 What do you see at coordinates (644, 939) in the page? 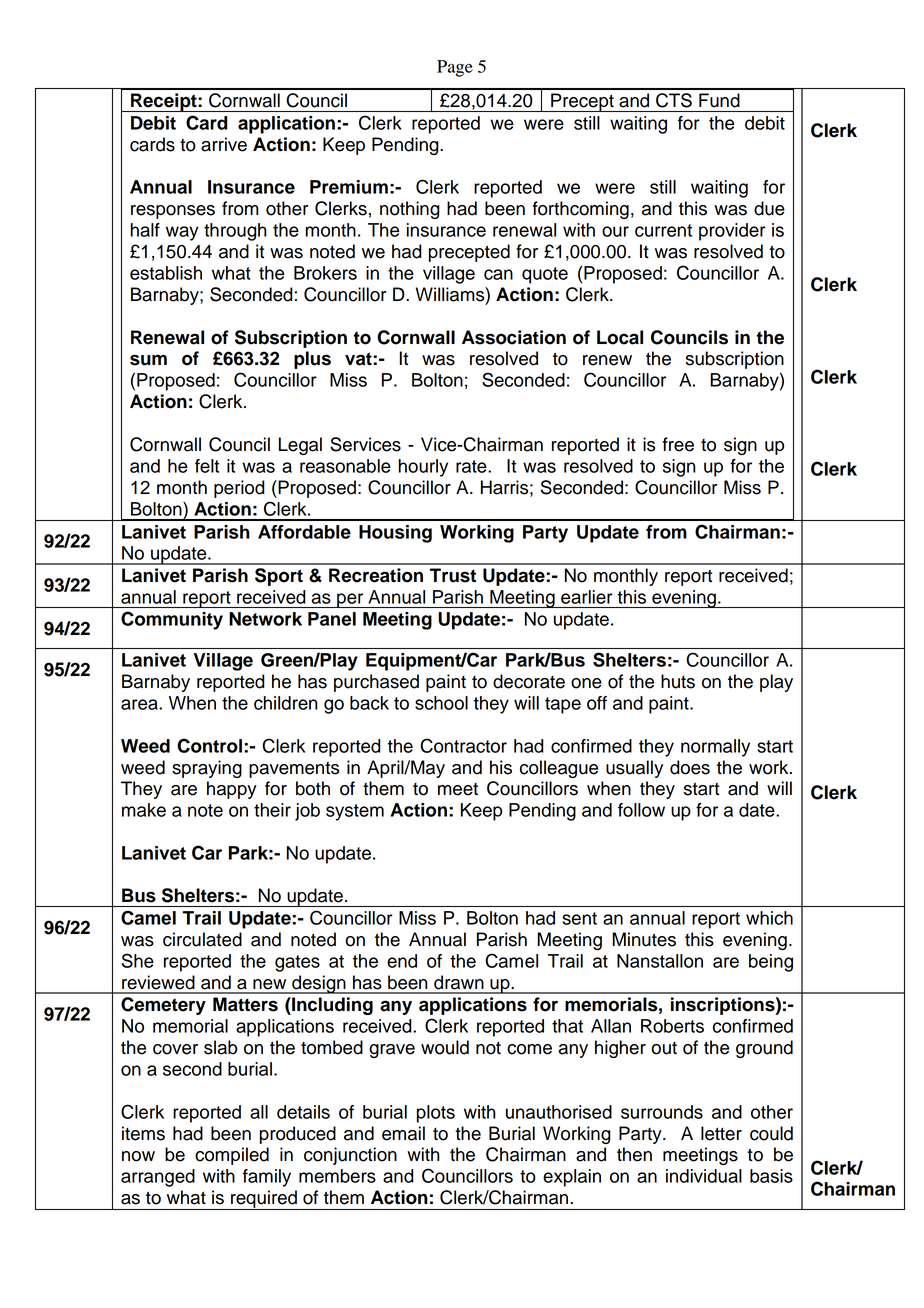
I see `Minutes` at bounding box center [644, 939].
